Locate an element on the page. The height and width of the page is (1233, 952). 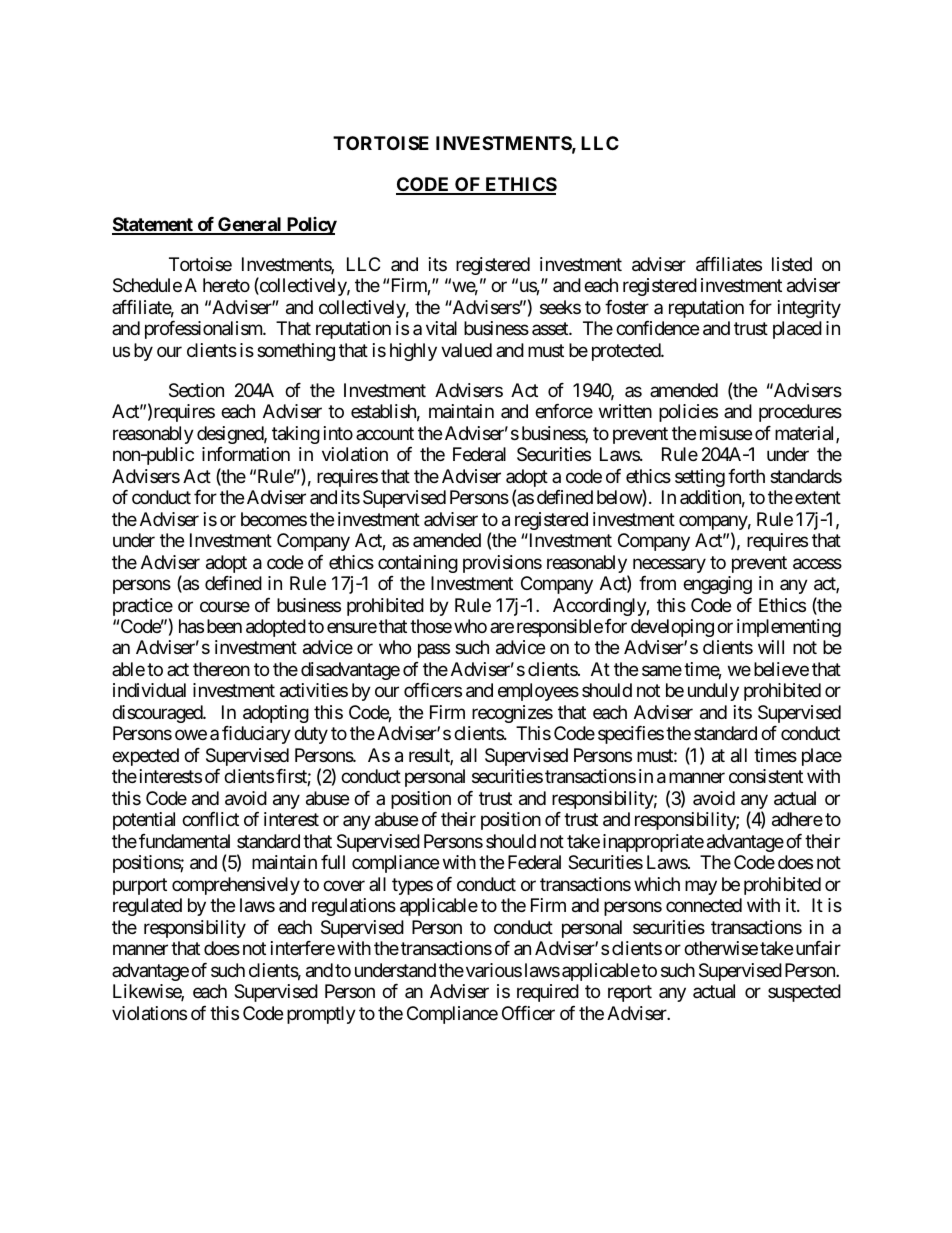
promptly is located at coordinates (321, 1015).
